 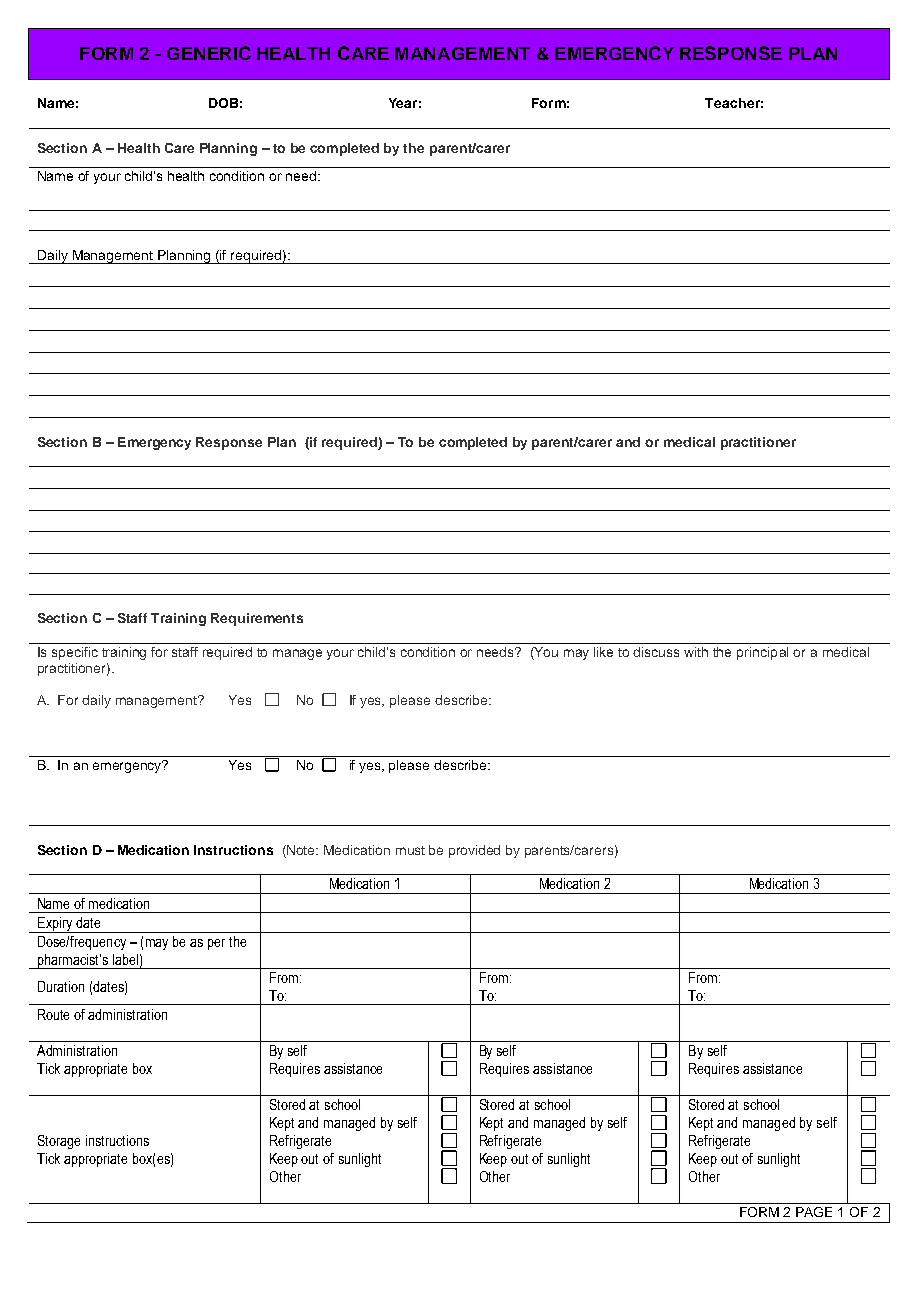 What do you see at coordinates (656, 652) in the page?
I see `discuss` at bounding box center [656, 652].
